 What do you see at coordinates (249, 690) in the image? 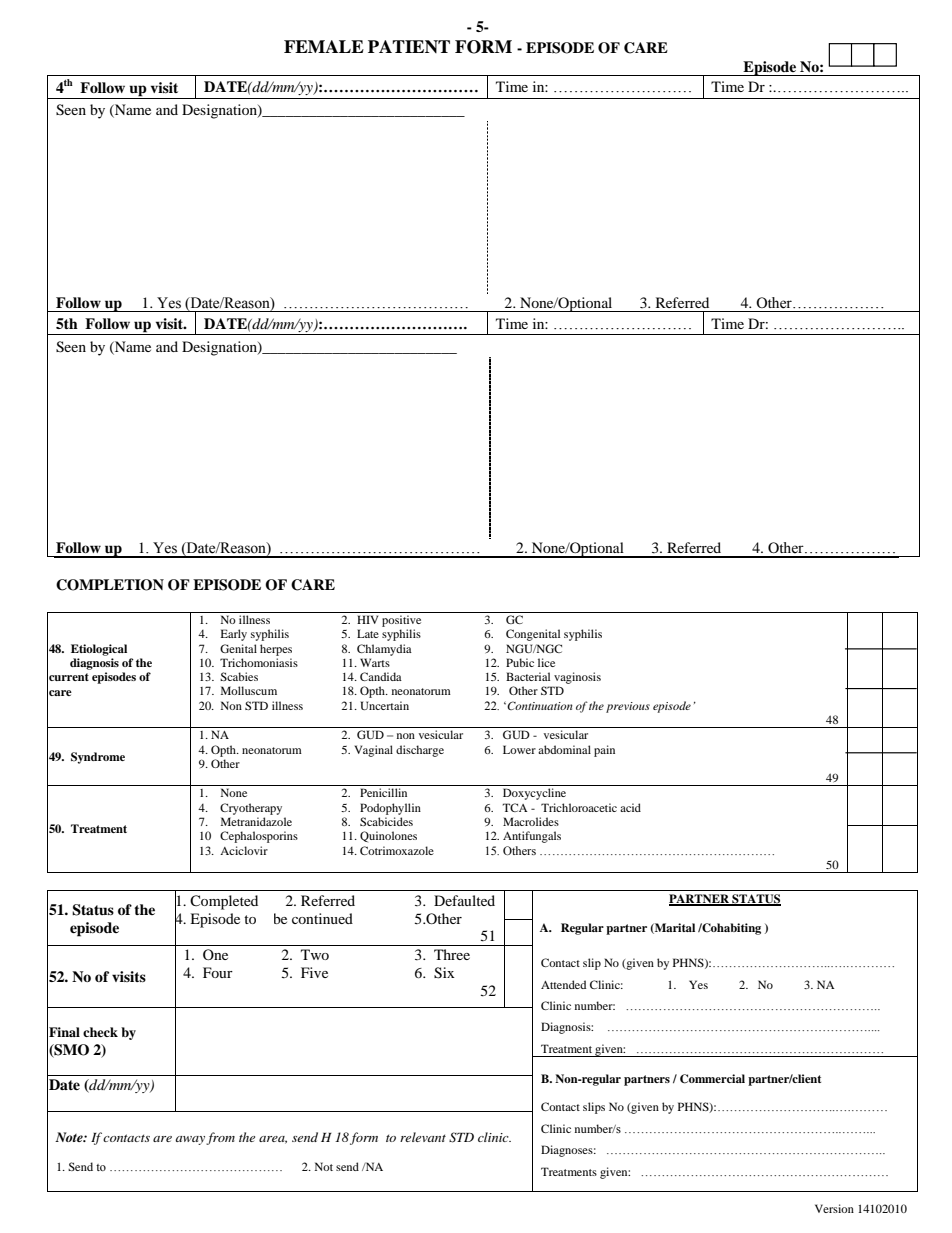
I see `Molluscum` at bounding box center [249, 690].
